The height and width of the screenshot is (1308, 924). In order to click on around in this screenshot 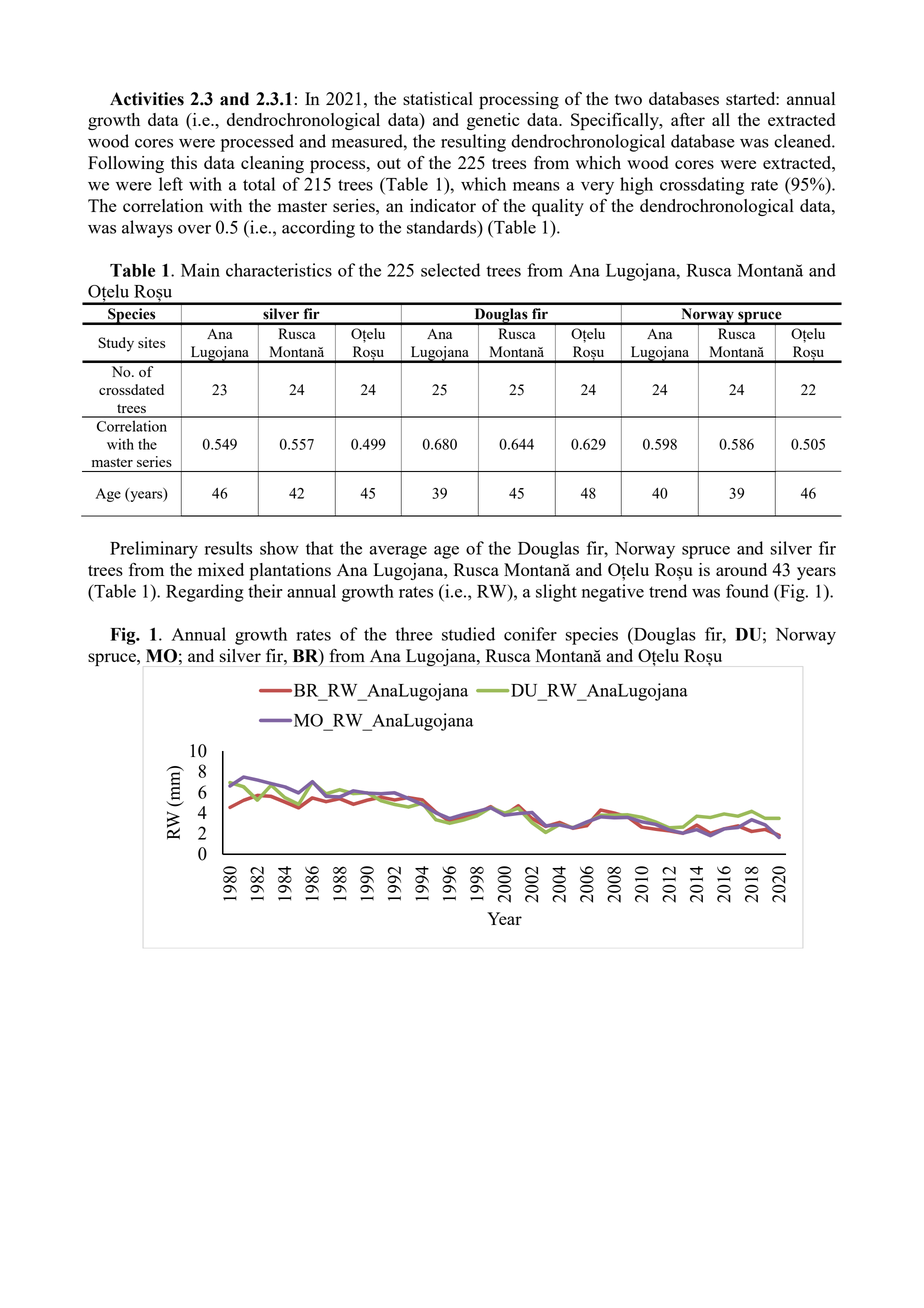, I will do `click(741, 569)`.
